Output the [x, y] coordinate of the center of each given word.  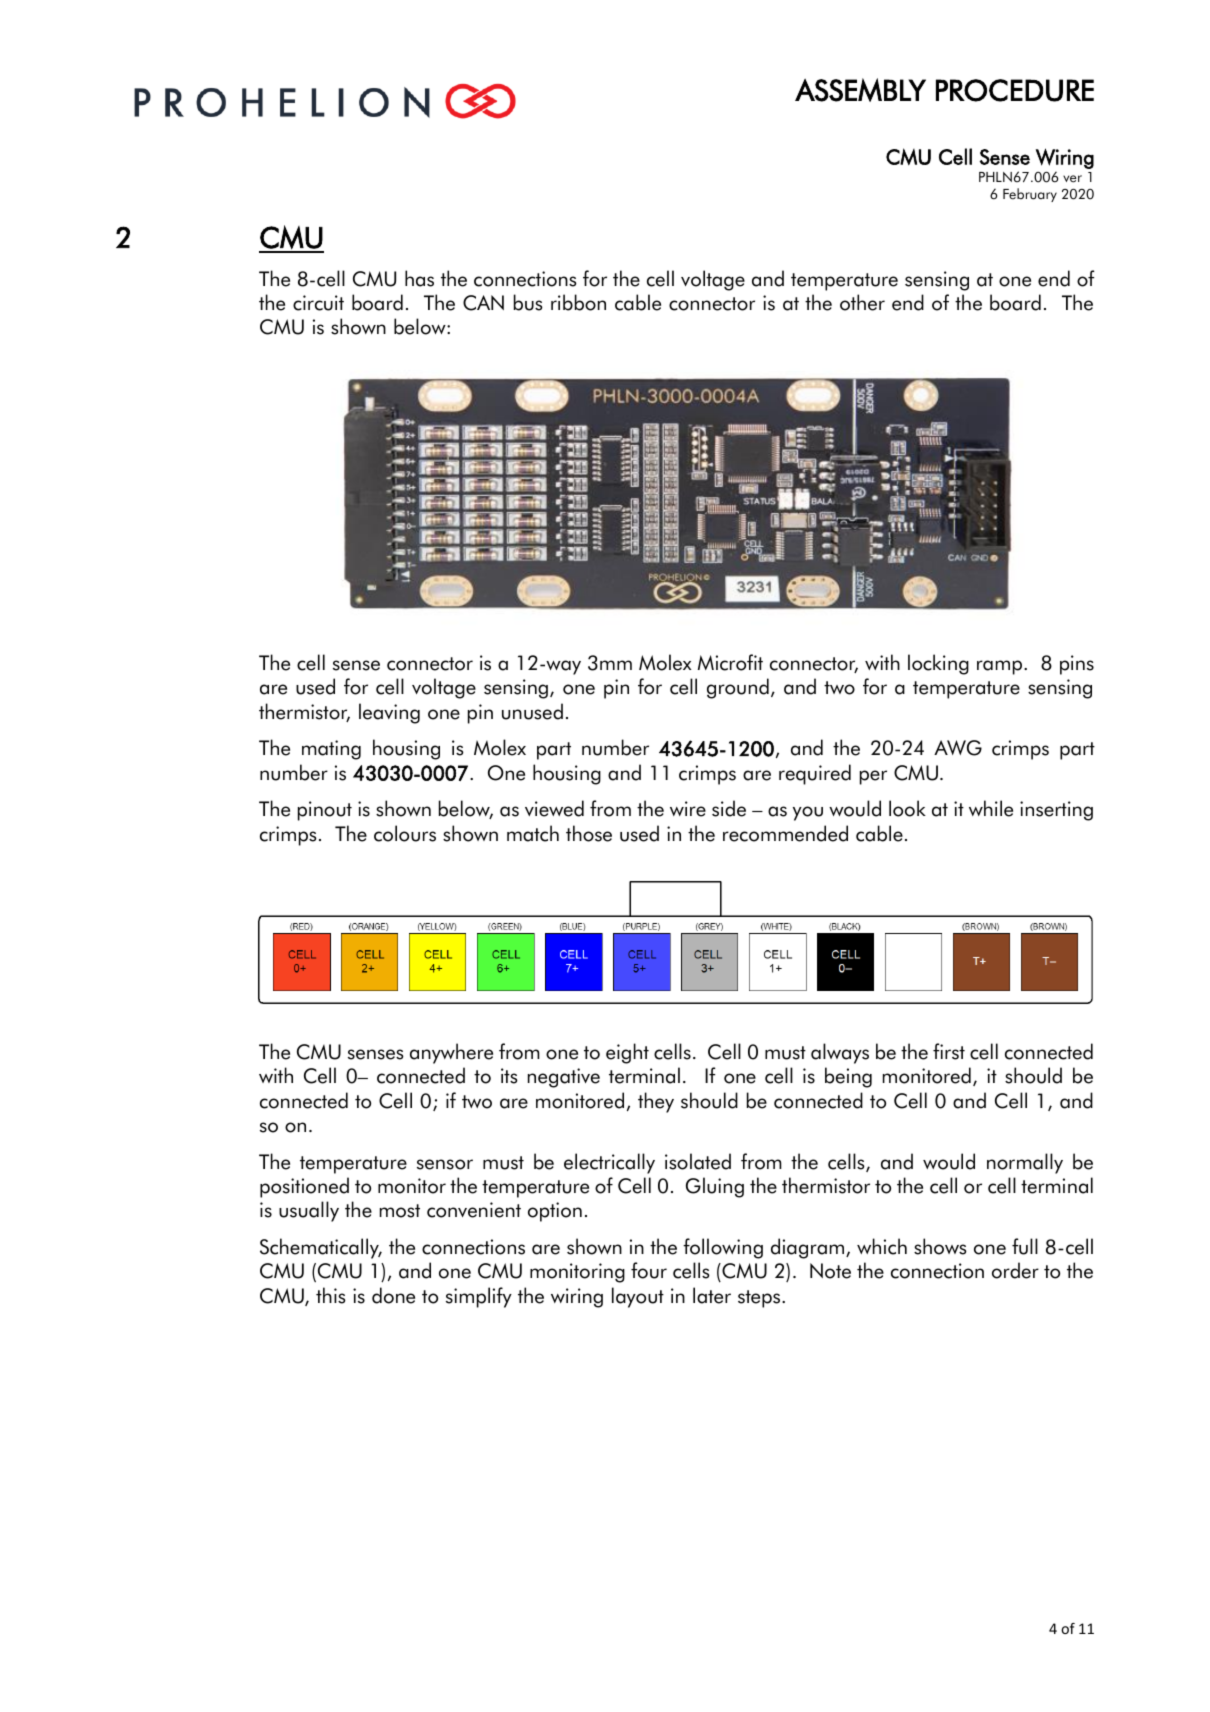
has [419, 278]
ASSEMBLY [860, 90]
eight [627, 1053]
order [1015, 1270]
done [393, 1295]
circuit [318, 303]
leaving [389, 713]
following [723, 1248]
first [949, 1051]
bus [528, 302]
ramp [1001, 667]
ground [738, 688]
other [862, 302]
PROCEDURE [1015, 90]
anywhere [451, 1053]
